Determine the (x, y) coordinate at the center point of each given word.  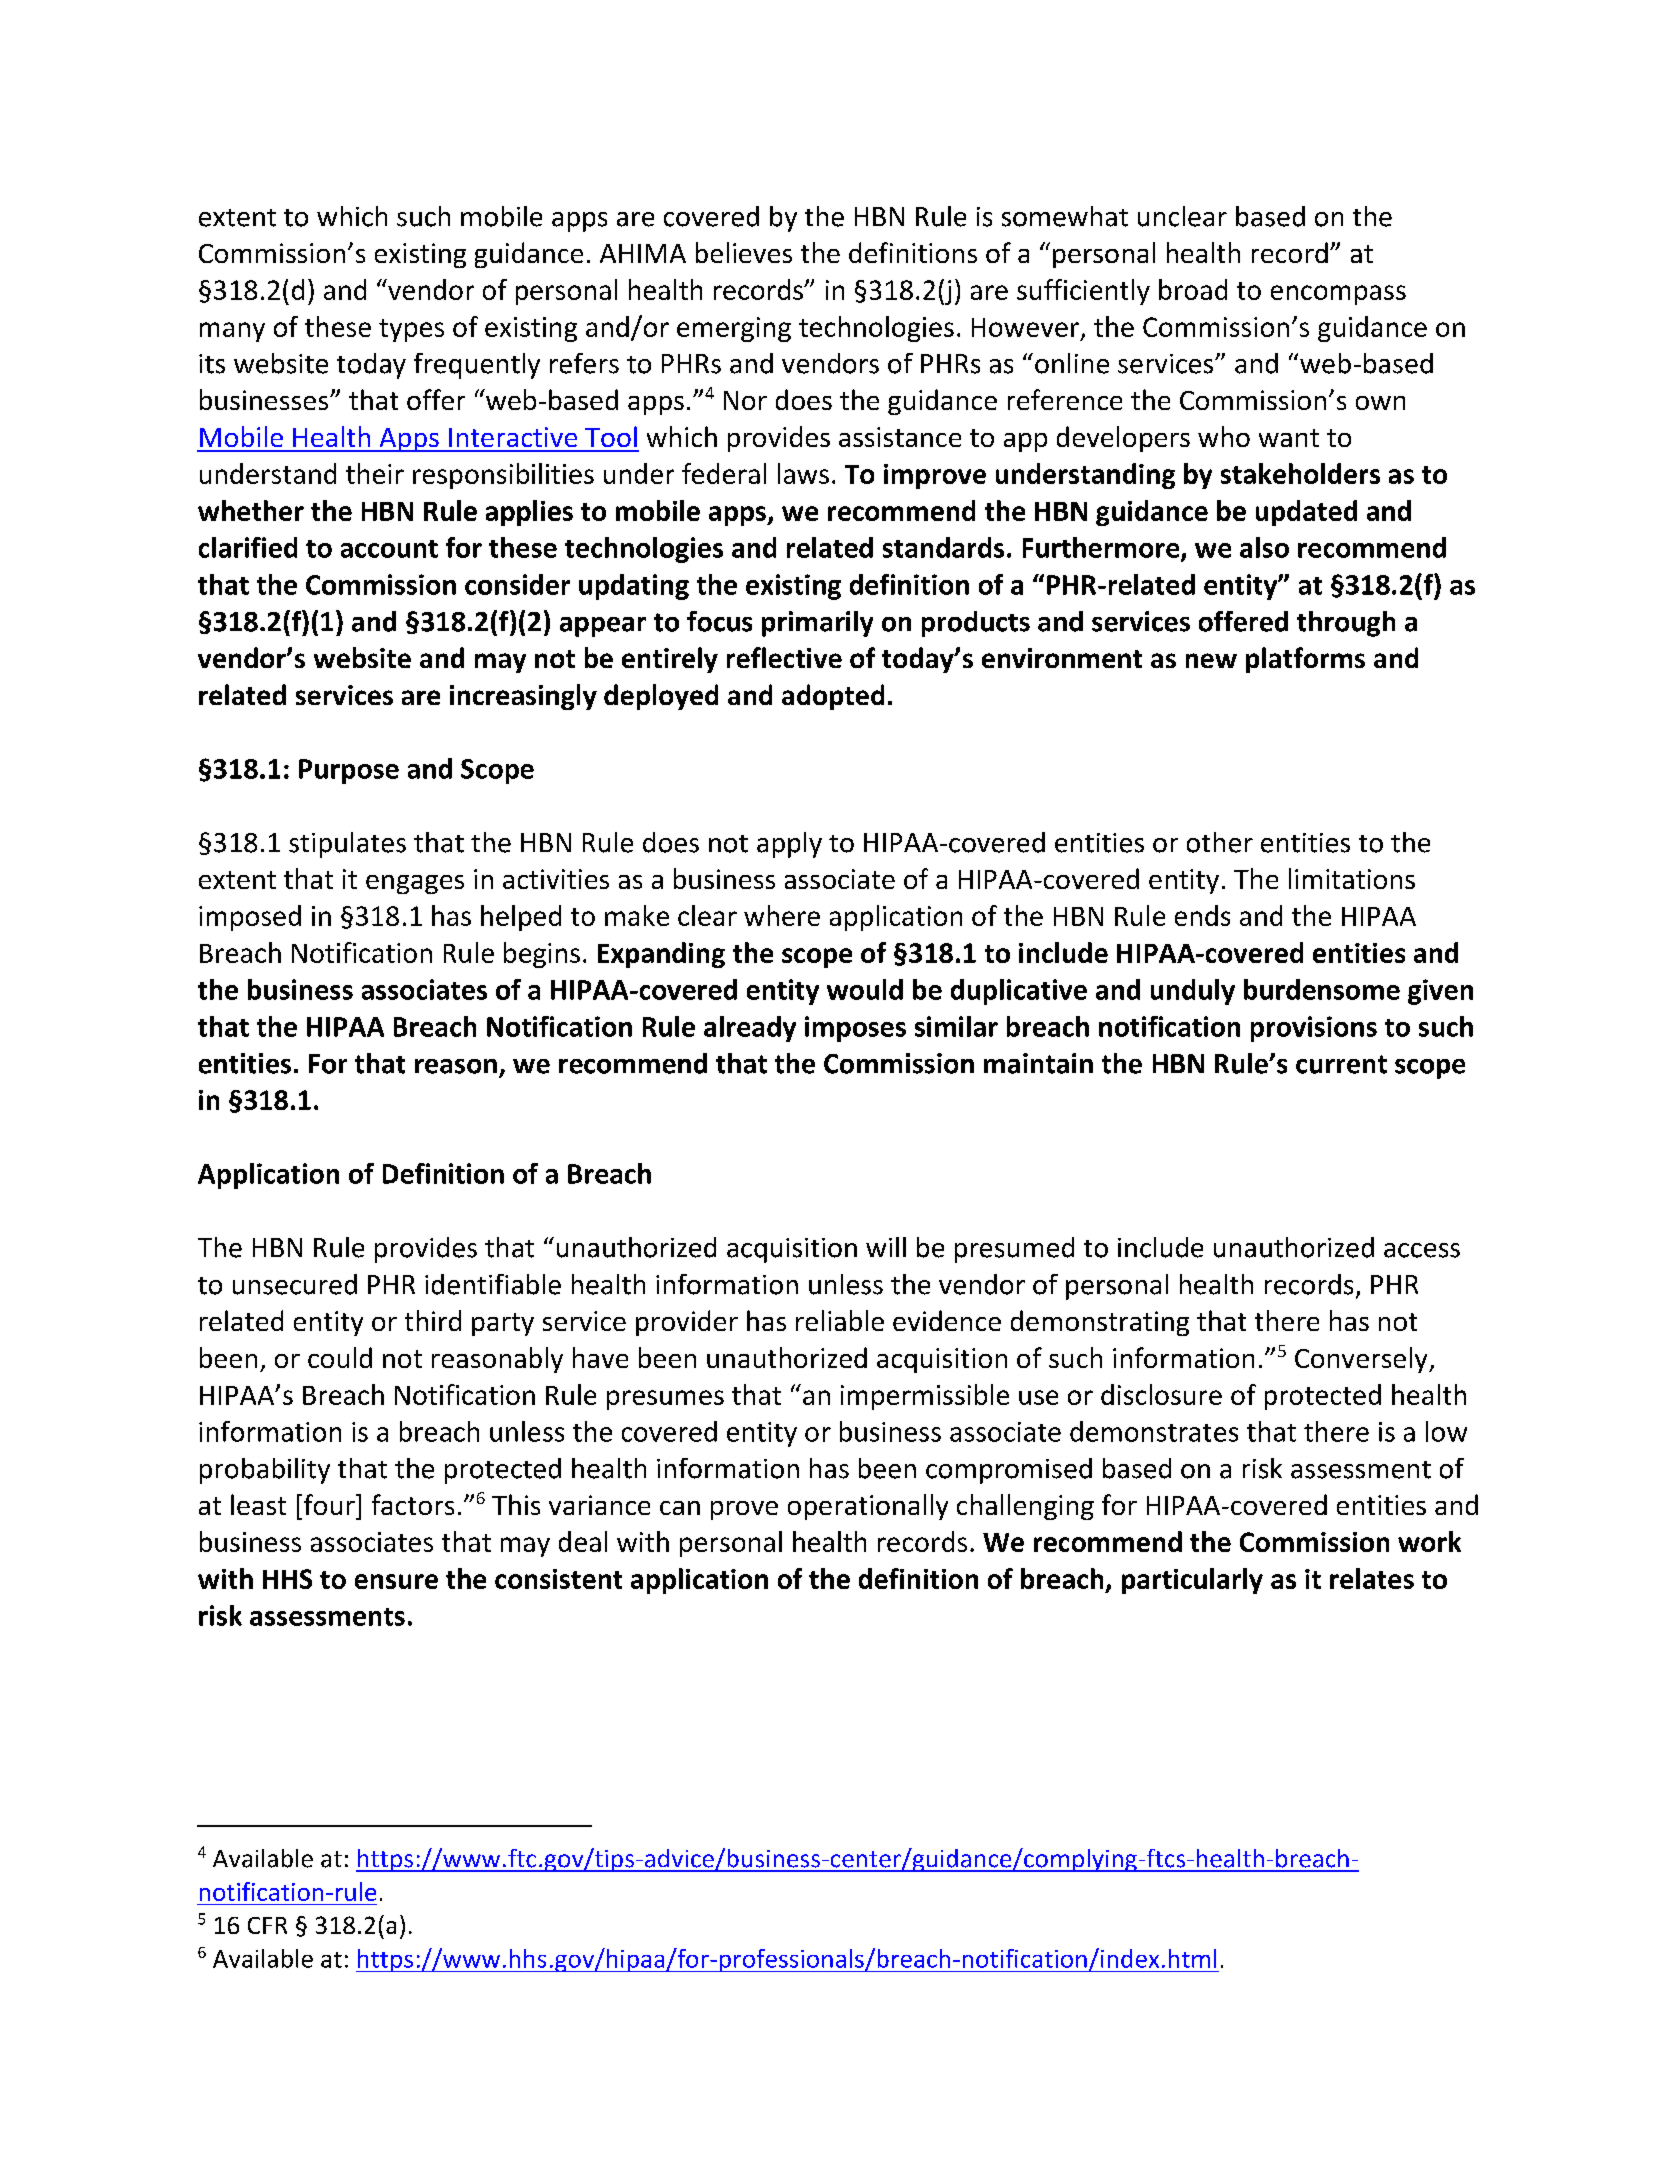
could (340, 1357)
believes (744, 252)
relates (1372, 1578)
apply (789, 845)
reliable (840, 1320)
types (411, 330)
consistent (558, 1579)
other (1220, 842)
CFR (267, 1925)
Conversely (1362, 1360)
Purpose (349, 771)
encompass (1338, 295)
